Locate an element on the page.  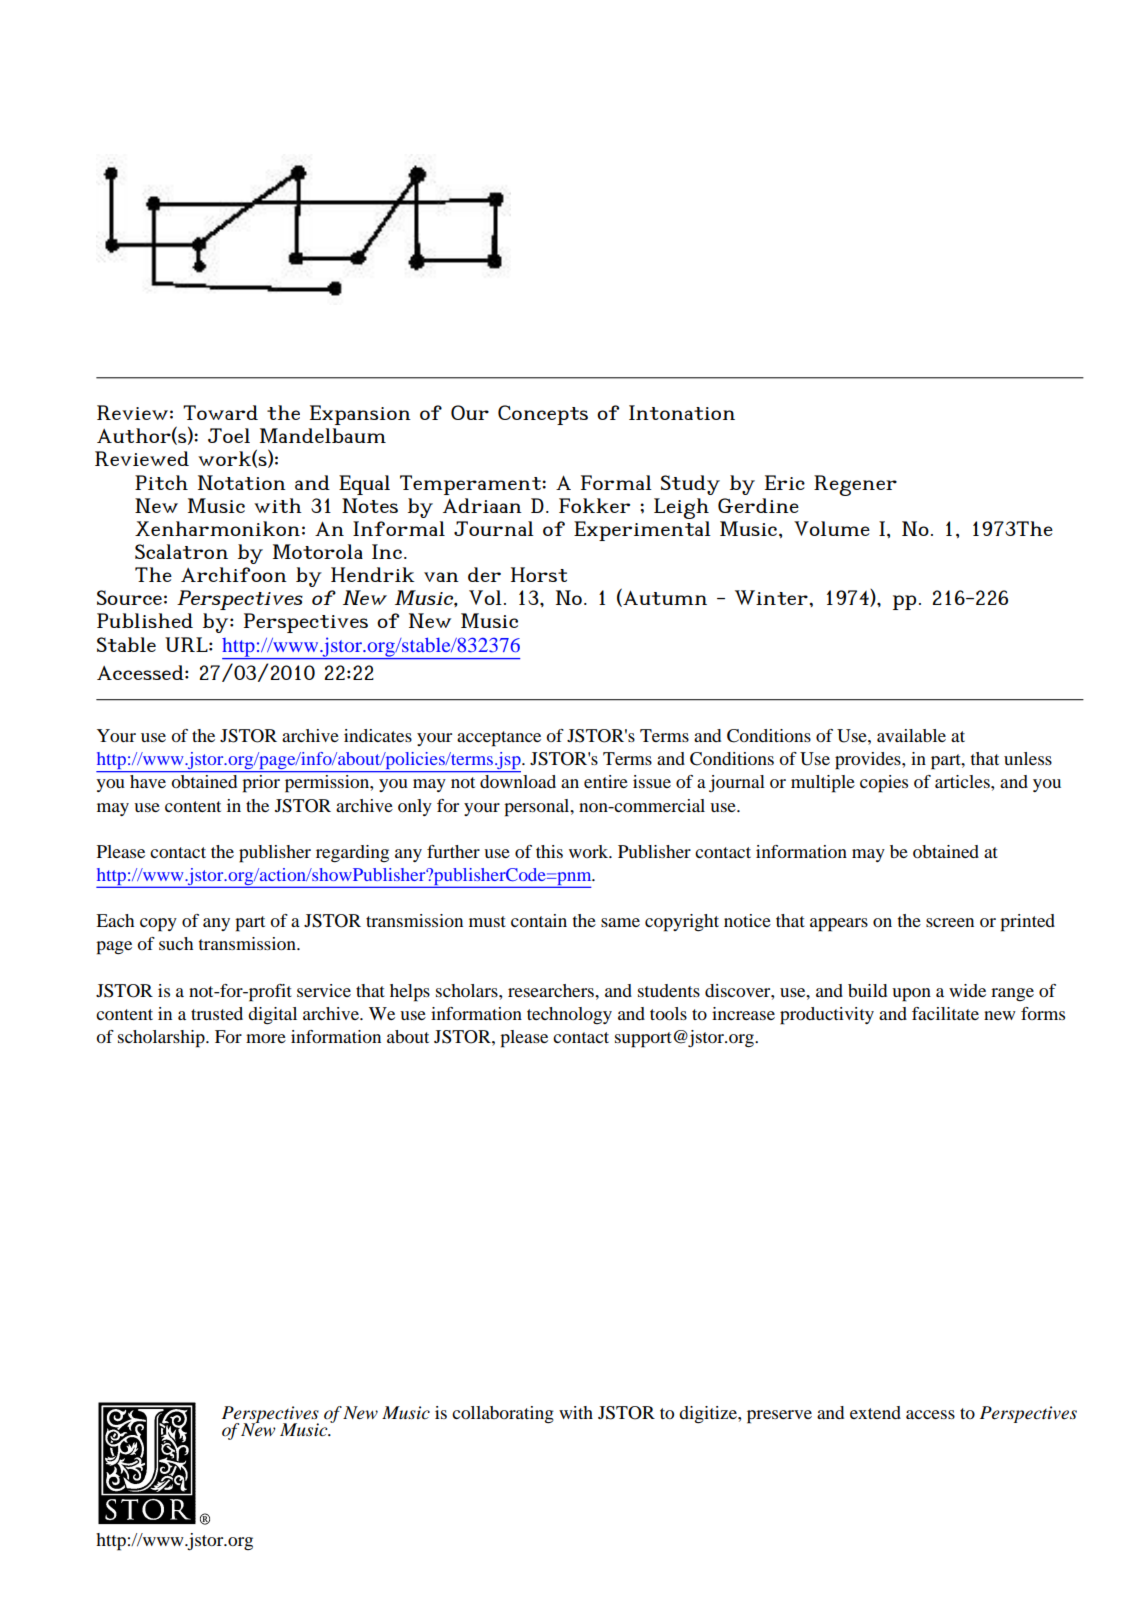
Winter is located at coordinates (772, 597).
